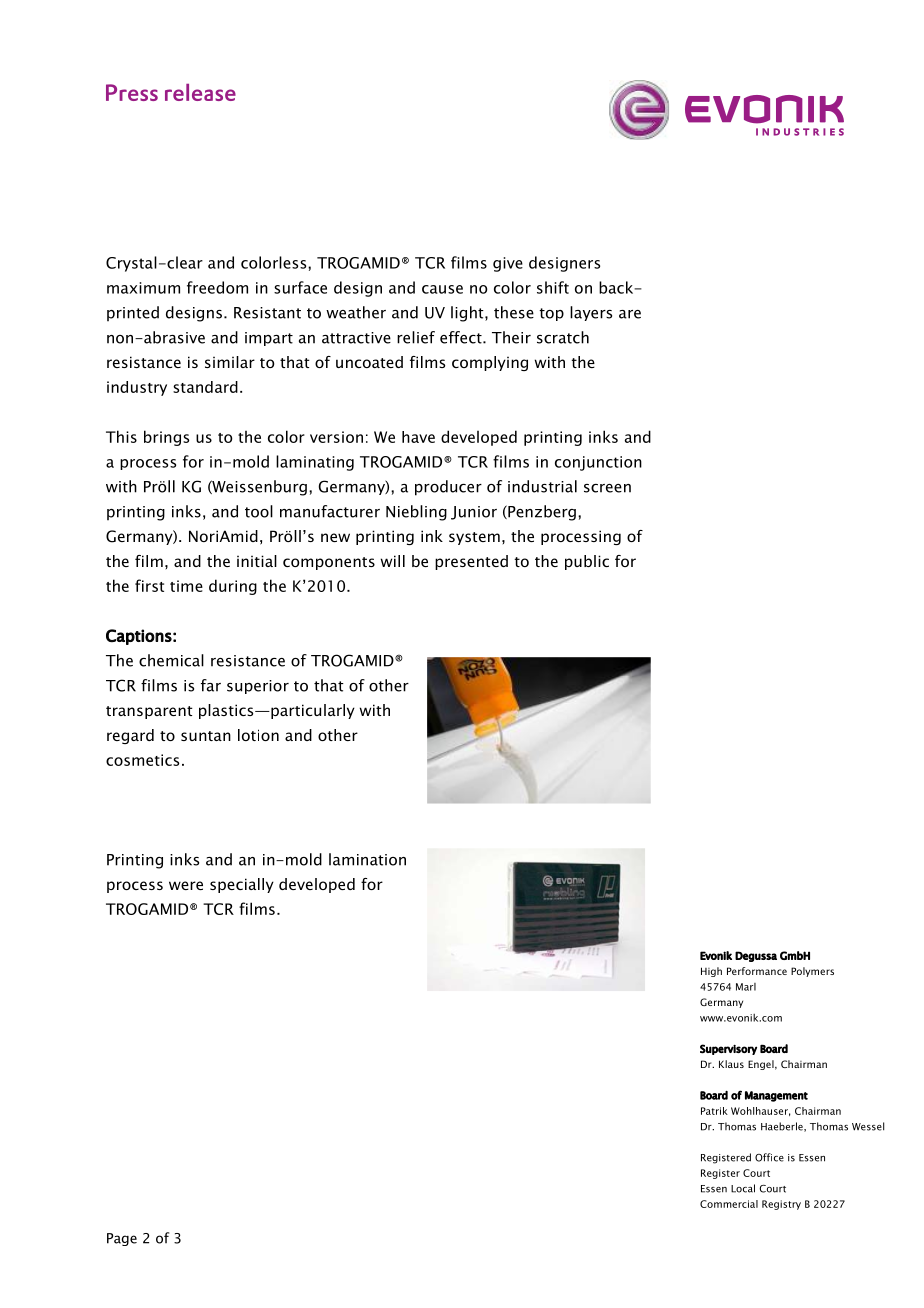  Describe the element at coordinates (711, 972) in the screenshot. I see `High` at that location.
